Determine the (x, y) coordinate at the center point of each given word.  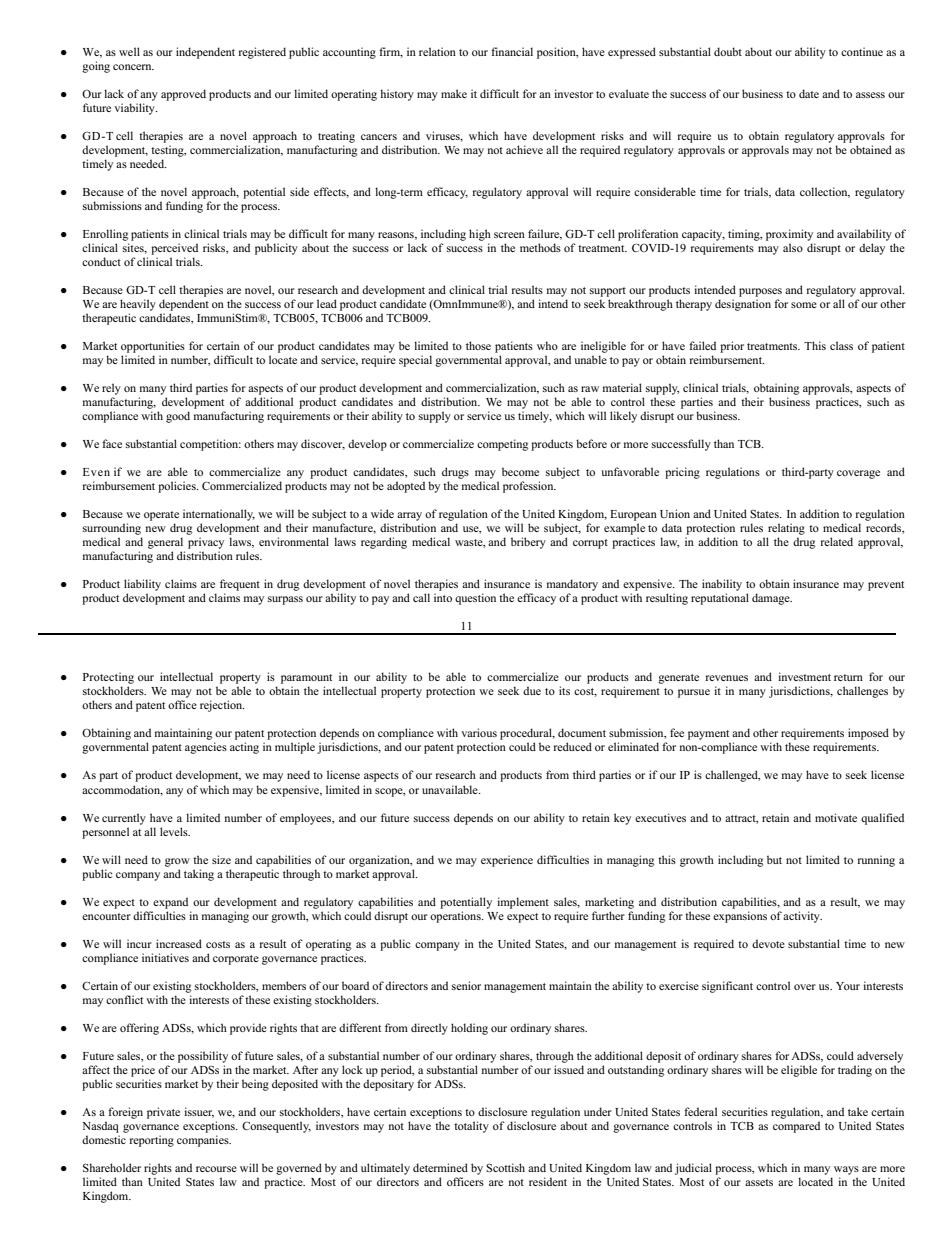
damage (772, 599)
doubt (728, 51)
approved (183, 95)
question (475, 599)
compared (796, 1127)
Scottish (505, 1167)
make (454, 93)
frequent (240, 585)
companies (204, 1141)
